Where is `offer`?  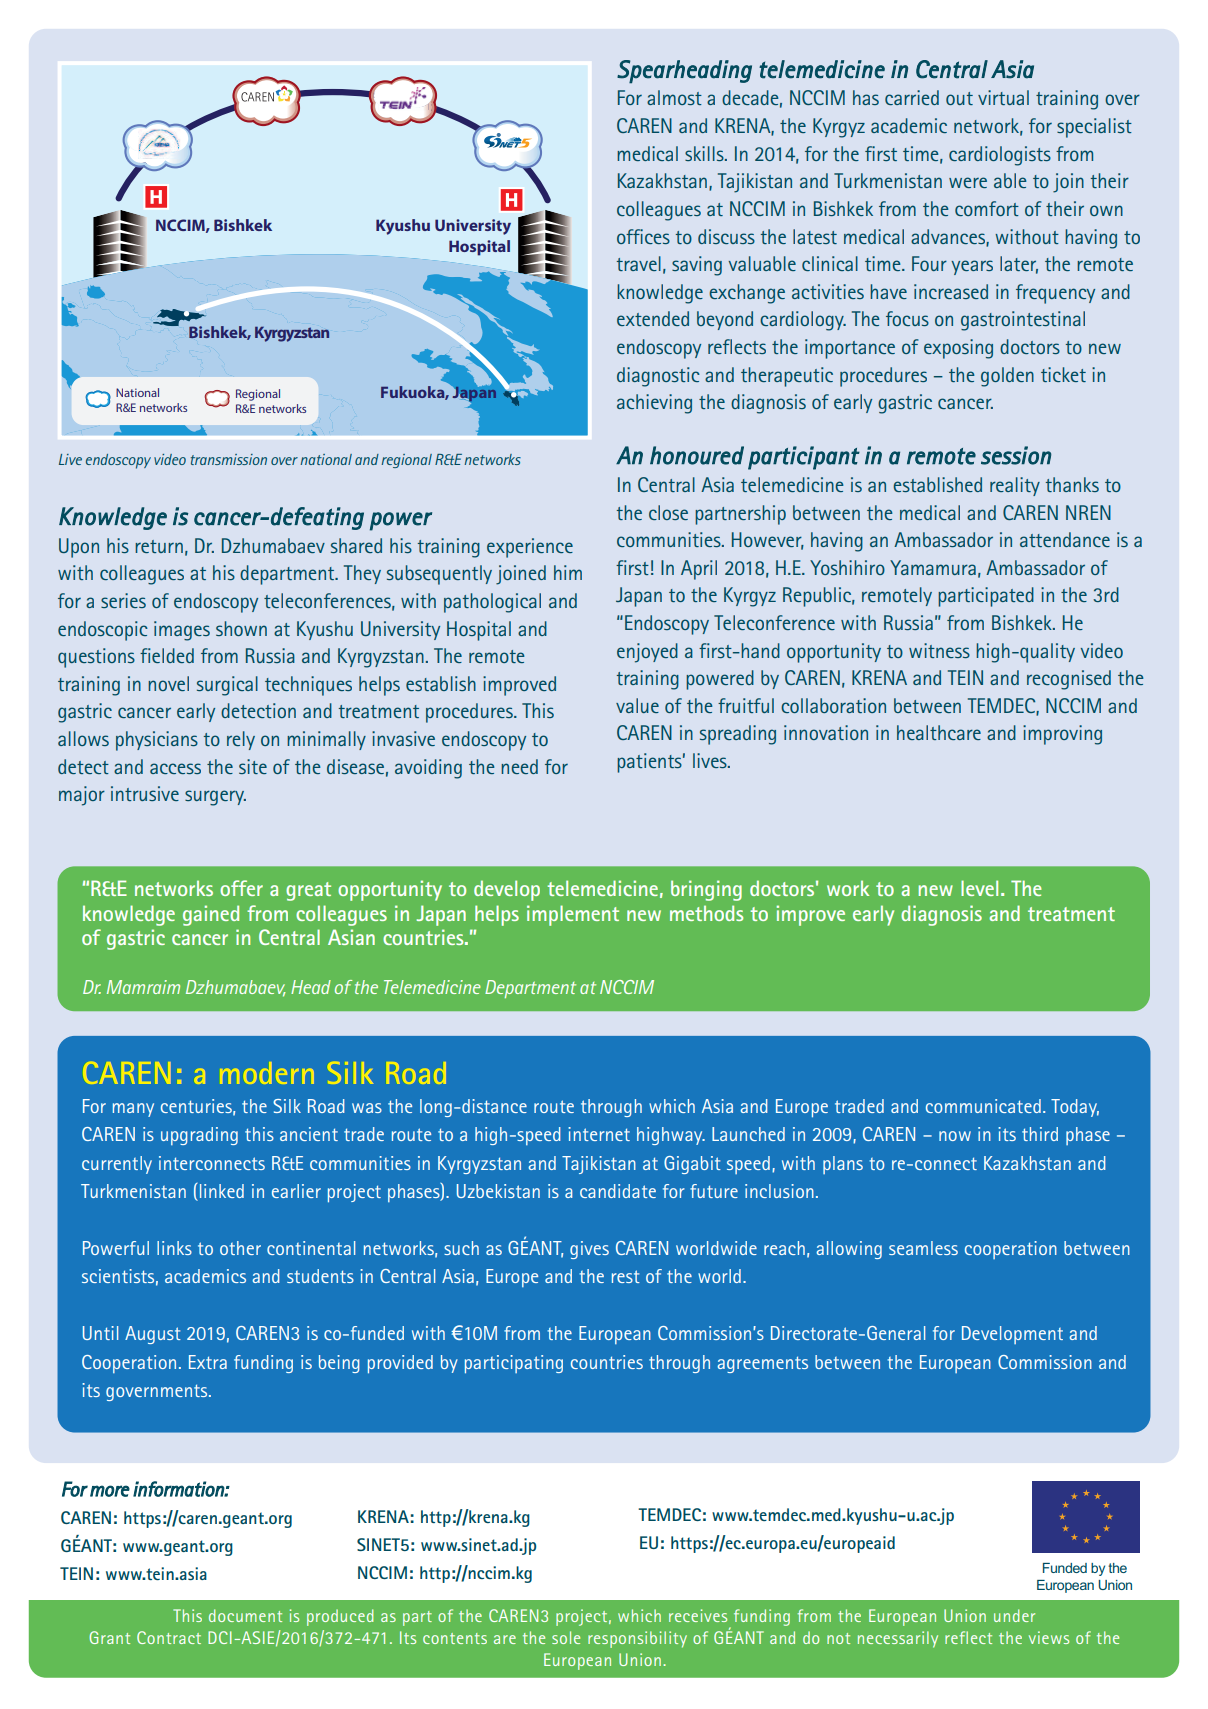
offer is located at coordinates (241, 888).
